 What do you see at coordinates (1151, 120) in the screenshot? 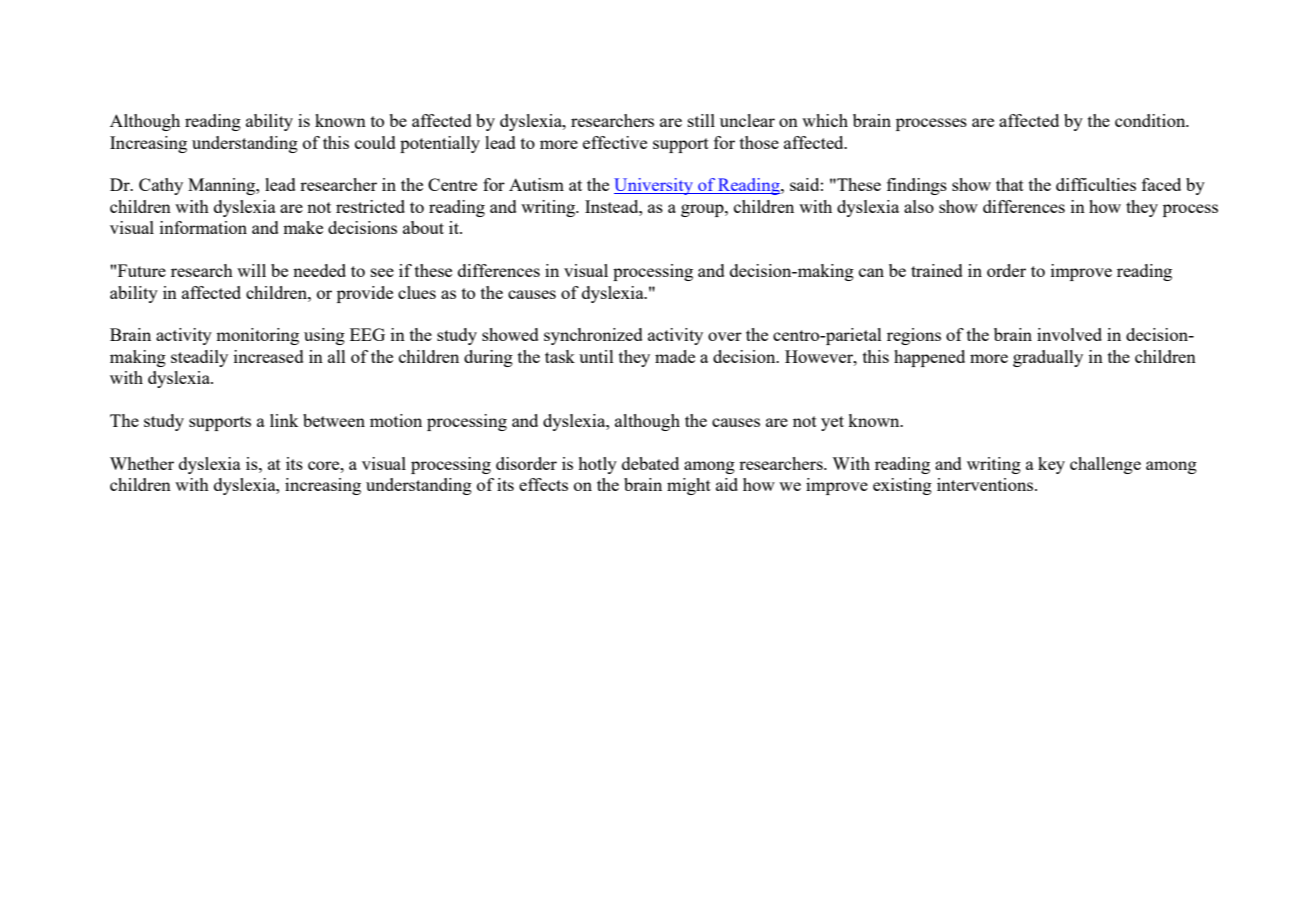
I see `condition` at bounding box center [1151, 120].
